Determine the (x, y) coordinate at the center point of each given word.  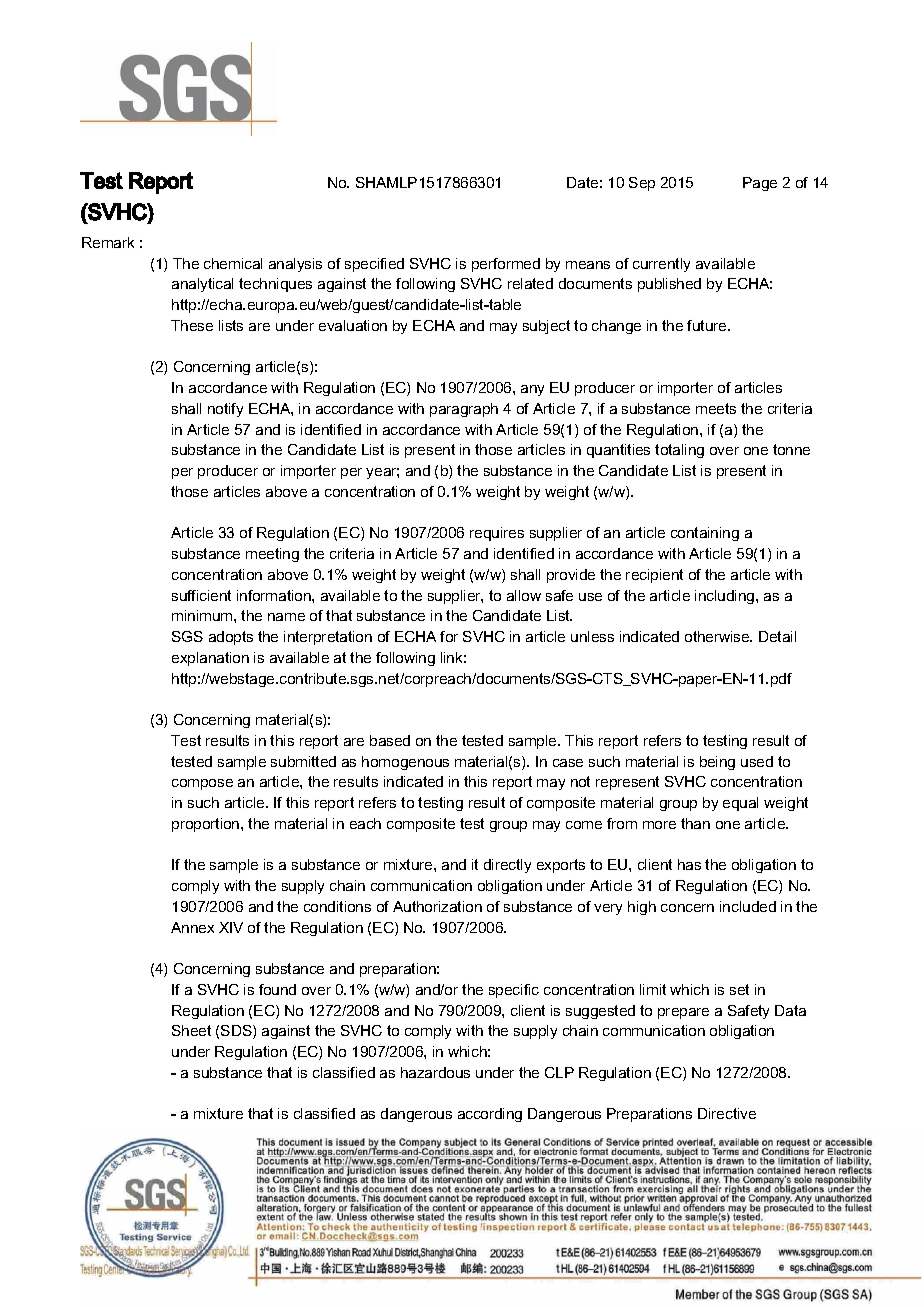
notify (225, 410)
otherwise (718, 636)
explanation (210, 659)
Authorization (437, 906)
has (689, 864)
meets (716, 408)
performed (506, 265)
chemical (233, 263)
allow (524, 595)
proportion (207, 825)
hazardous (435, 1072)
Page (760, 184)
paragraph (464, 410)
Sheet (191, 1030)
